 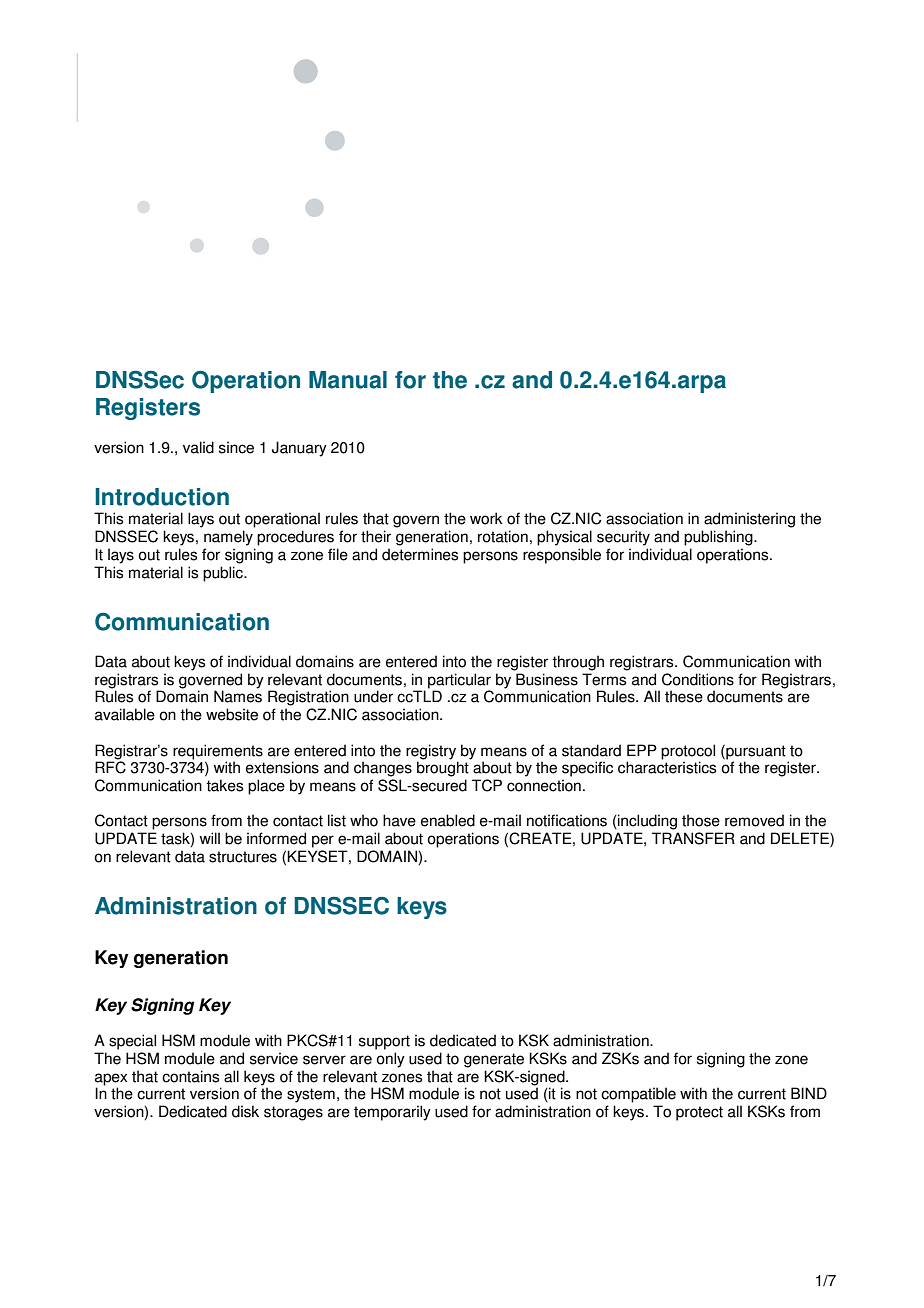 What do you see at coordinates (448, 820) in the page?
I see `enabled` at bounding box center [448, 820].
